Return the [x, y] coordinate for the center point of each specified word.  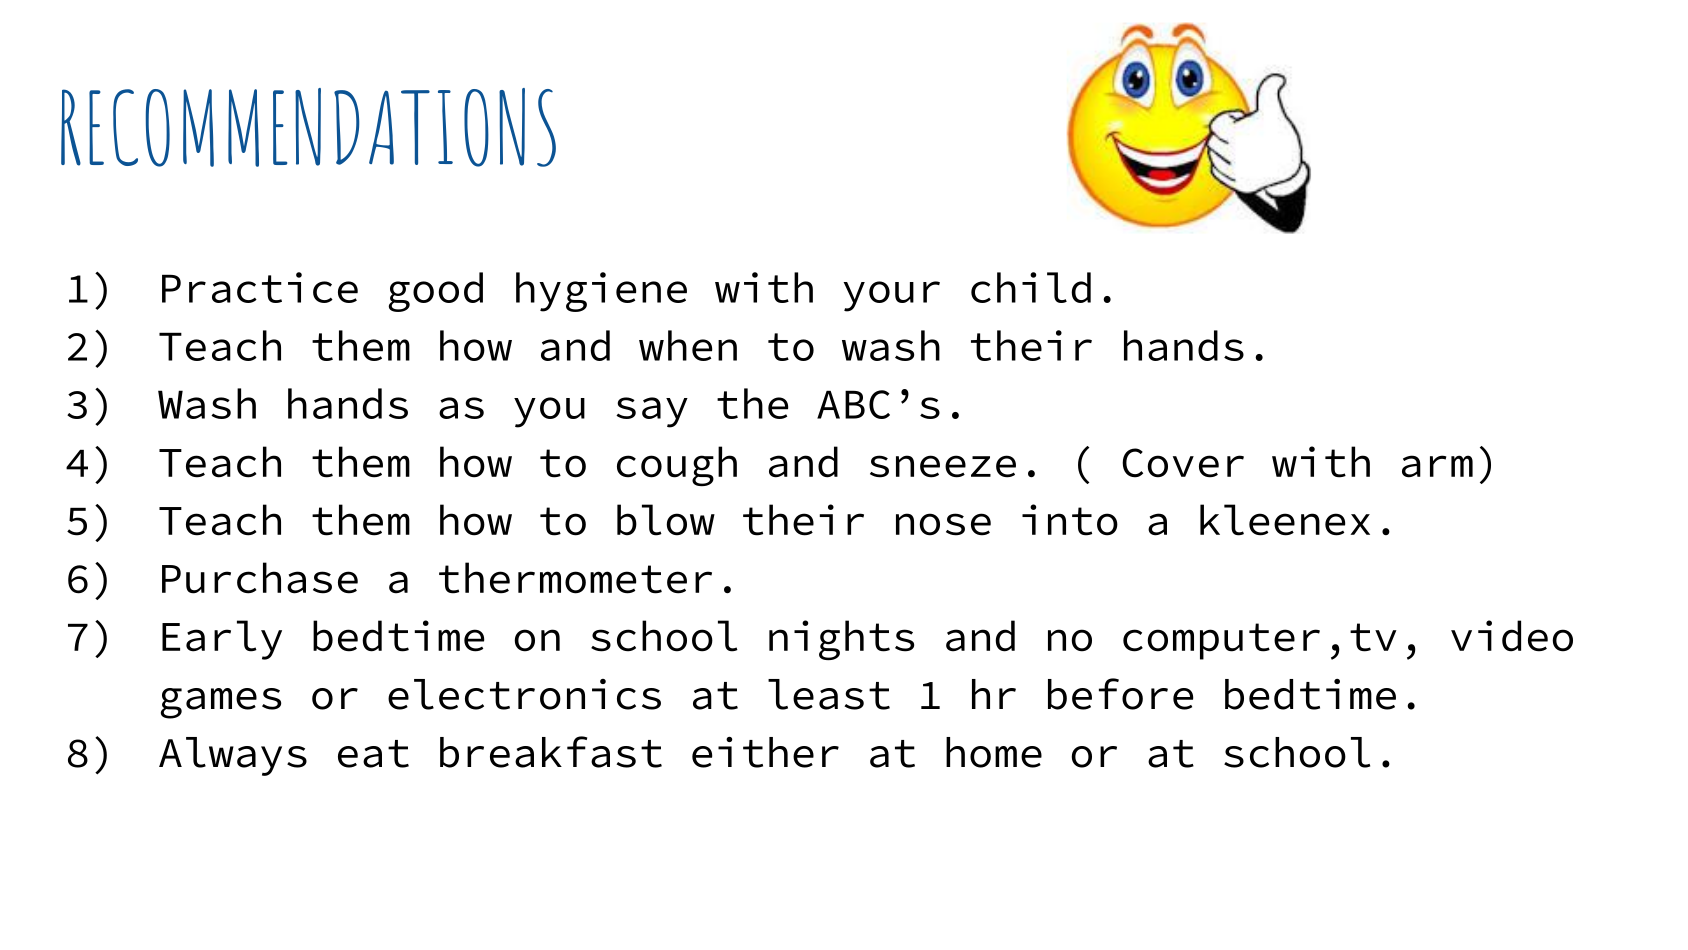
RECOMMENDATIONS [308, 127]
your [891, 296]
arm [1437, 466]
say [652, 412]
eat [373, 754]
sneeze [943, 466]
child [1031, 287]
